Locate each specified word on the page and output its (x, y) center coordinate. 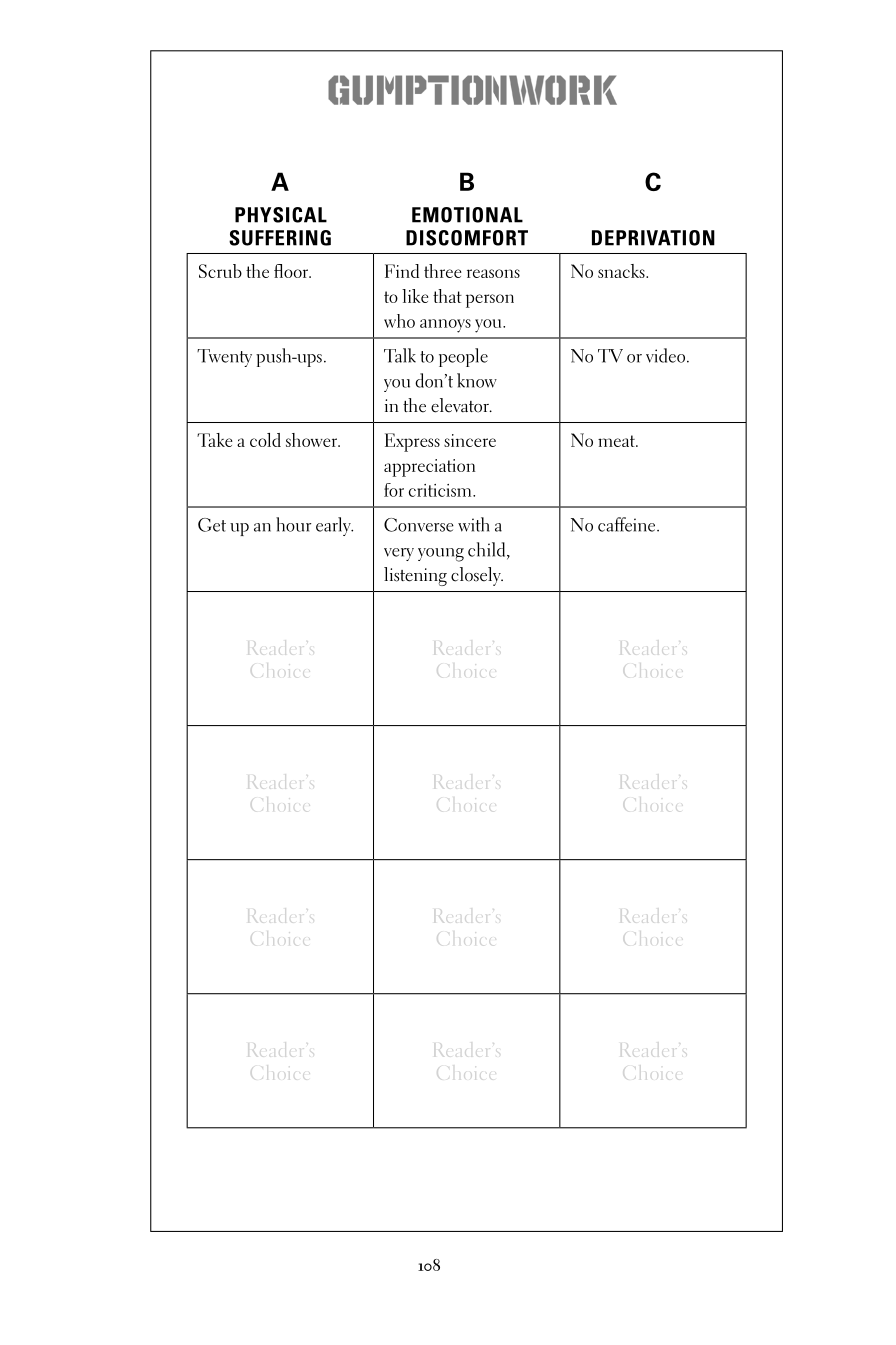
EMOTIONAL (467, 215)
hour (293, 524)
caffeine (628, 524)
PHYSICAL (281, 215)
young (441, 555)
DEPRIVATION (653, 238)
